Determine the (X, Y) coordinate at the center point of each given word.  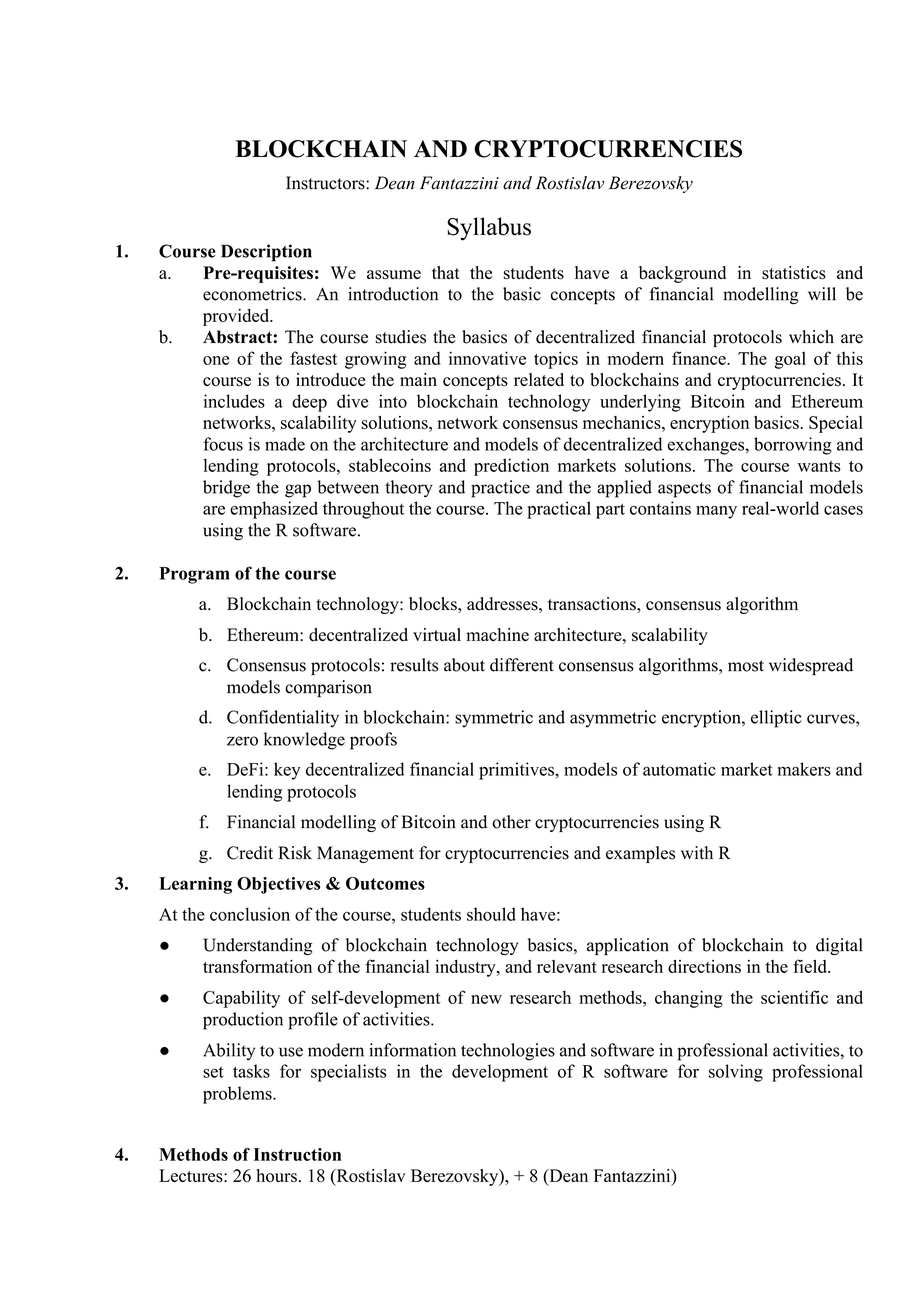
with (697, 852)
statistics (794, 273)
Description (266, 253)
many (716, 512)
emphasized (274, 510)
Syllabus (489, 229)
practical (559, 510)
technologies (508, 1052)
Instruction (297, 1154)
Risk (295, 853)
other (511, 822)
